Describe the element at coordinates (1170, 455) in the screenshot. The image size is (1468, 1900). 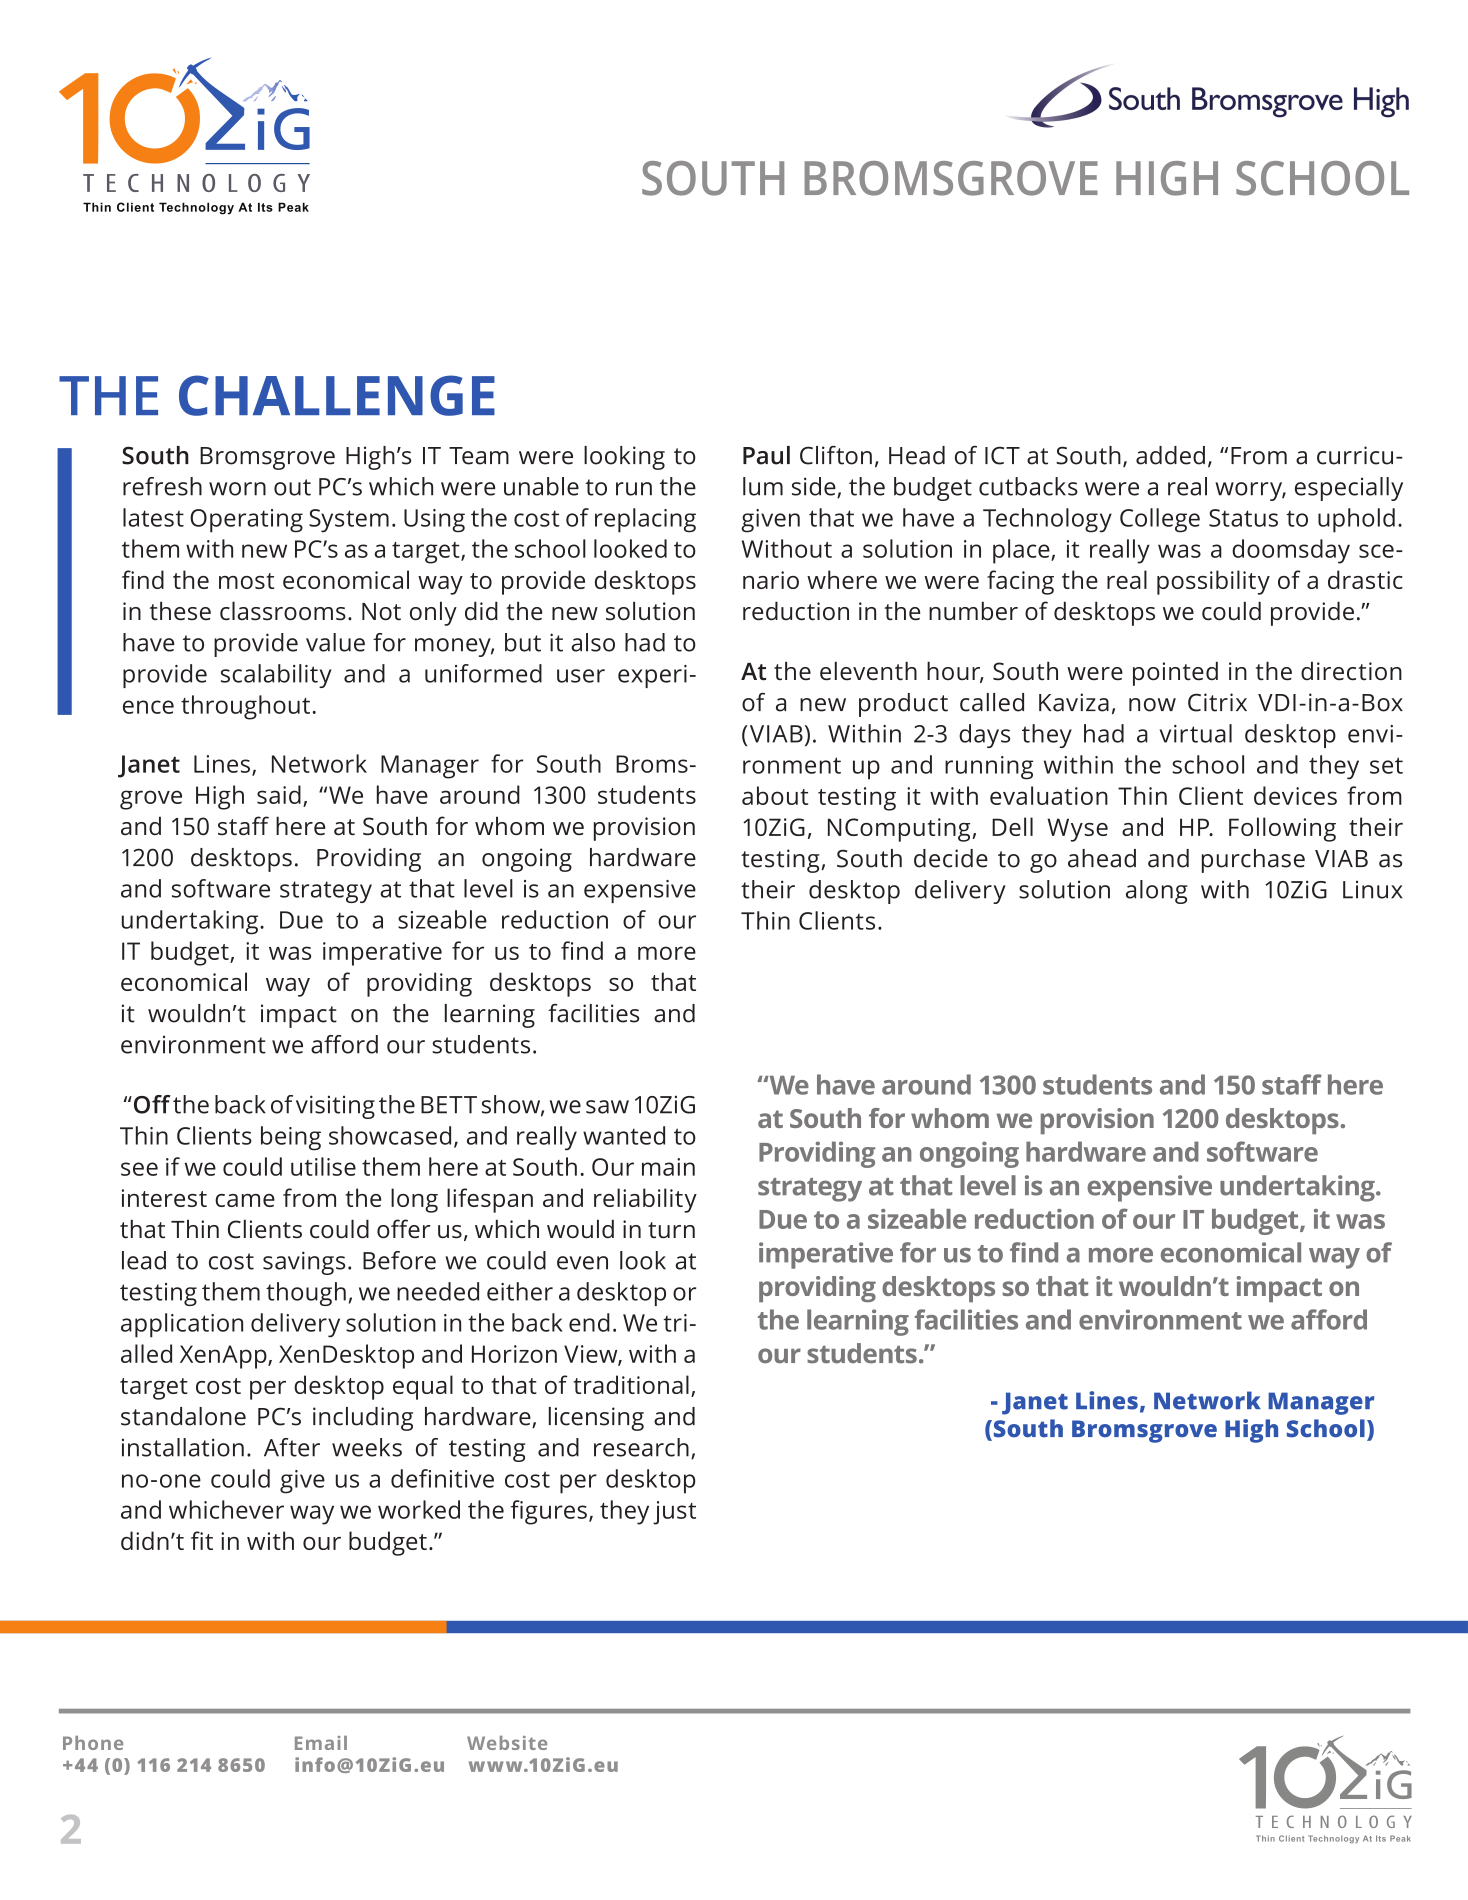
I see `added` at that location.
